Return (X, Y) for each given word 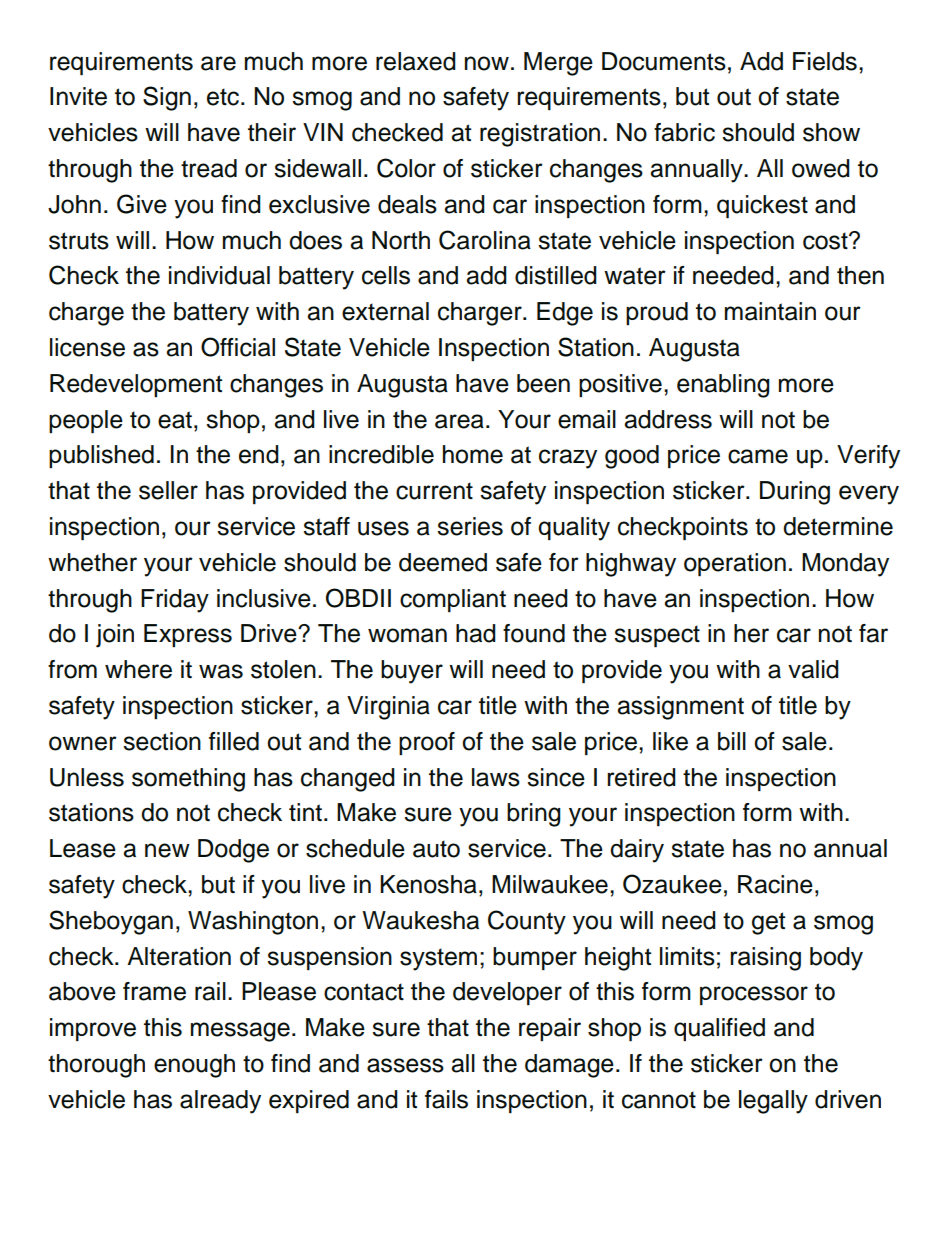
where (138, 669)
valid (813, 669)
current (434, 491)
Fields (825, 61)
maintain (770, 311)
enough (194, 1066)
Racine (775, 884)
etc (224, 97)
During (795, 493)
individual (219, 275)
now (487, 63)
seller (168, 490)
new (167, 850)
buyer (412, 672)
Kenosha (428, 884)
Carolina (485, 240)
